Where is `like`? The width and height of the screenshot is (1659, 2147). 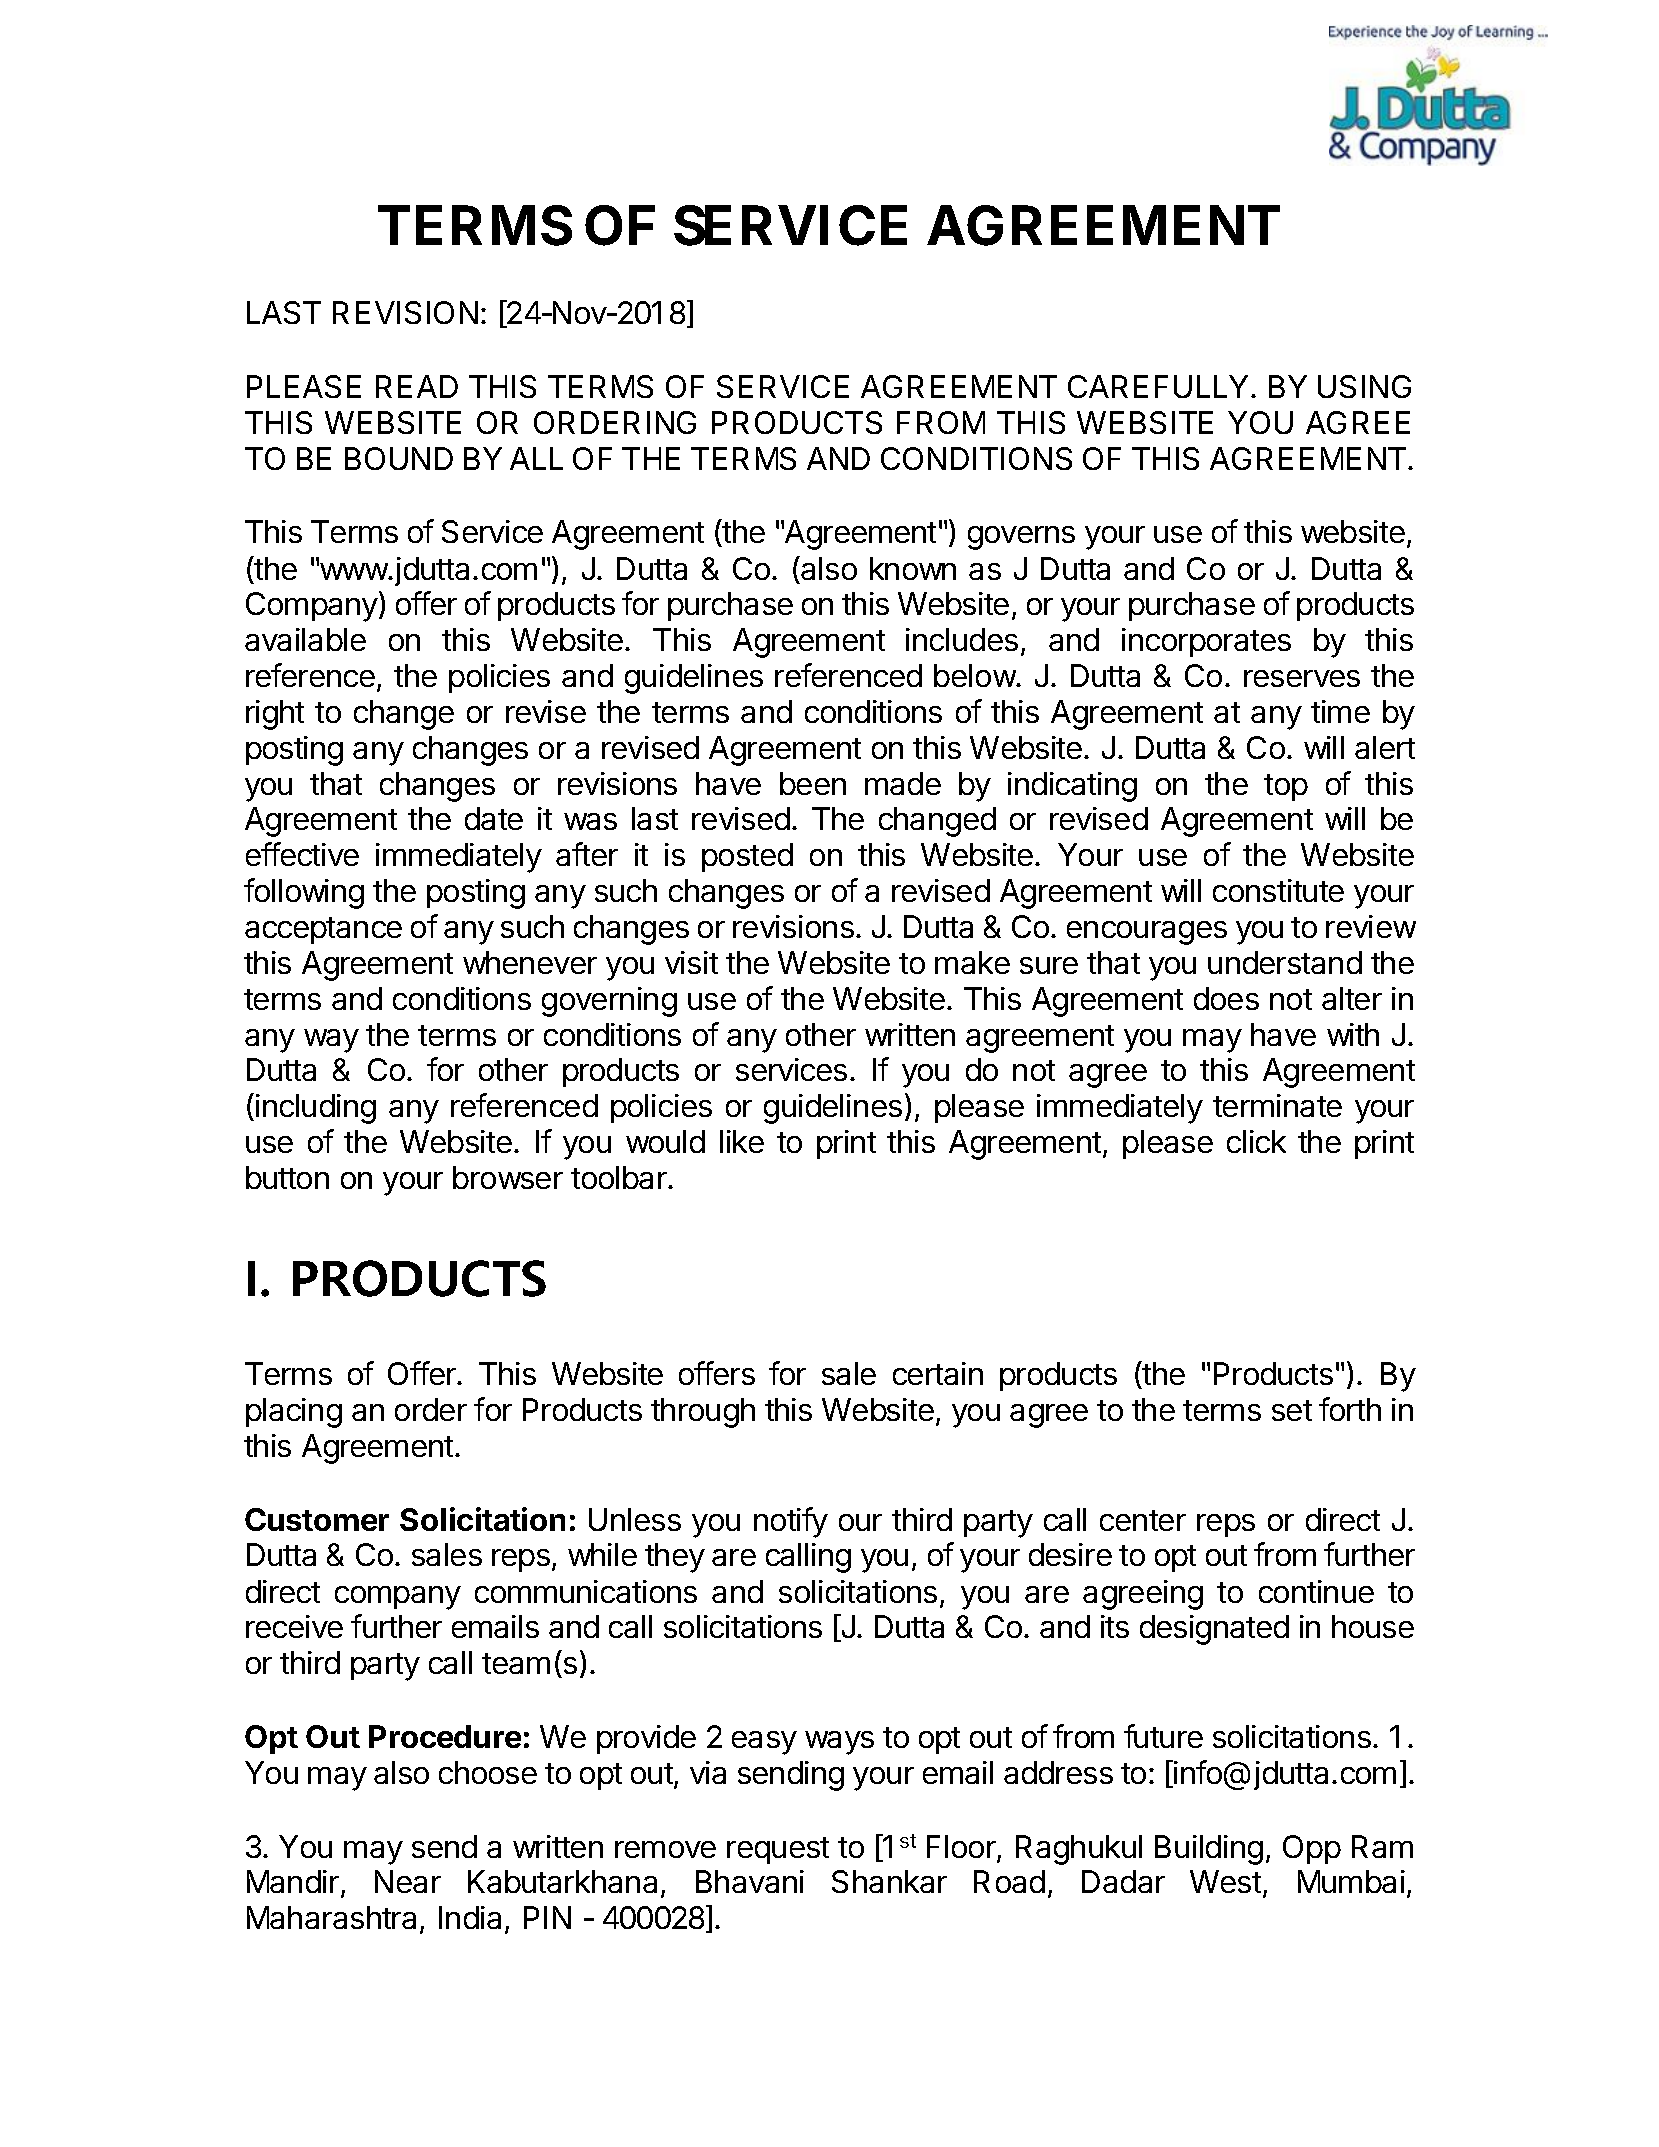 like is located at coordinates (742, 1141).
